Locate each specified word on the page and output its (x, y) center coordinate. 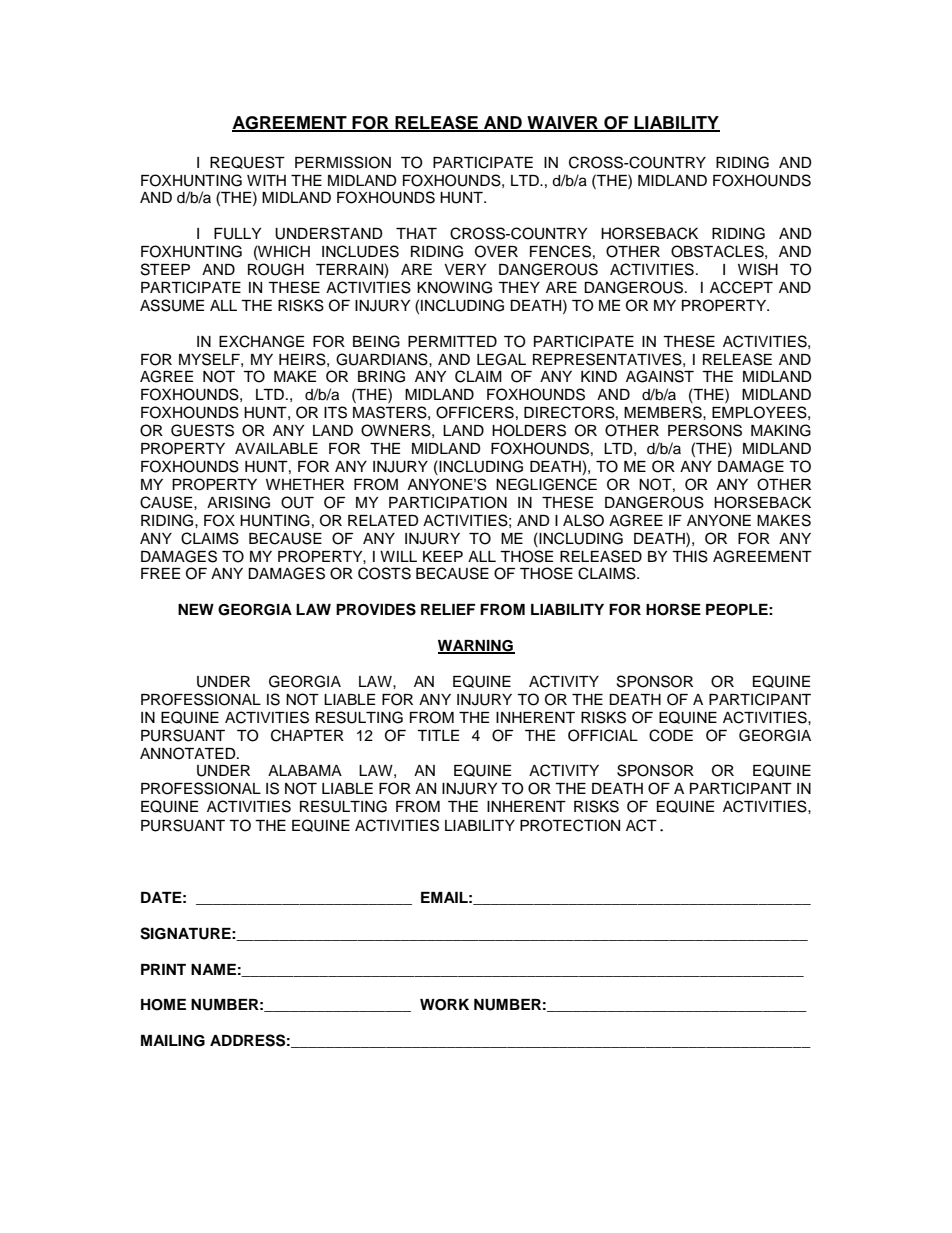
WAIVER (563, 123)
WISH (758, 269)
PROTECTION (570, 825)
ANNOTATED (189, 753)
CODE (671, 735)
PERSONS (705, 430)
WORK (444, 1005)
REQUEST (247, 162)
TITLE (438, 735)
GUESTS (202, 430)
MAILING (173, 1041)
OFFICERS (475, 412)
